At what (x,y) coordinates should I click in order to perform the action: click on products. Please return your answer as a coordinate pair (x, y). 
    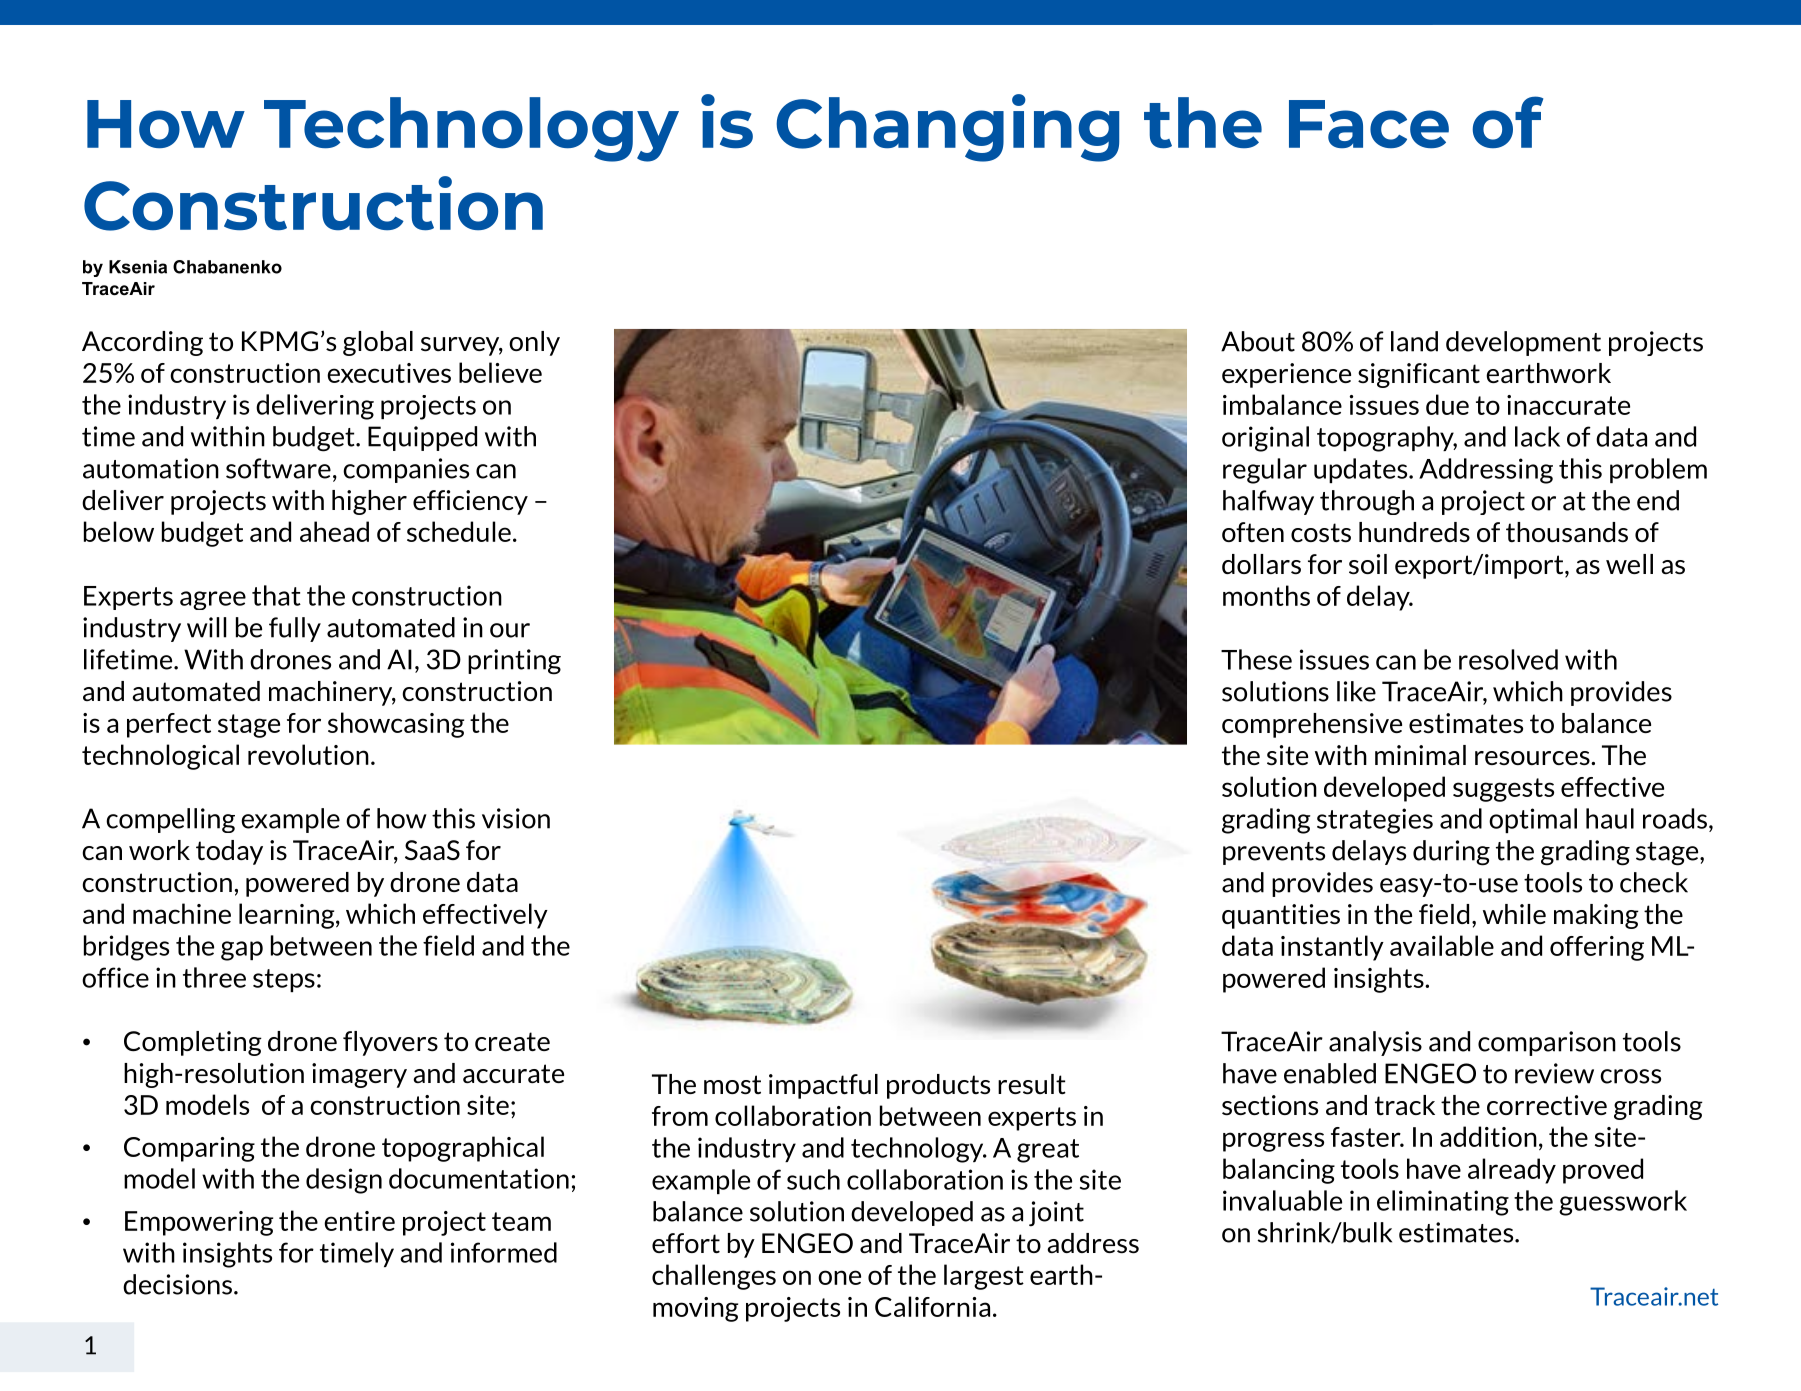
    Looking at the image, I should click on (938, 1086).
